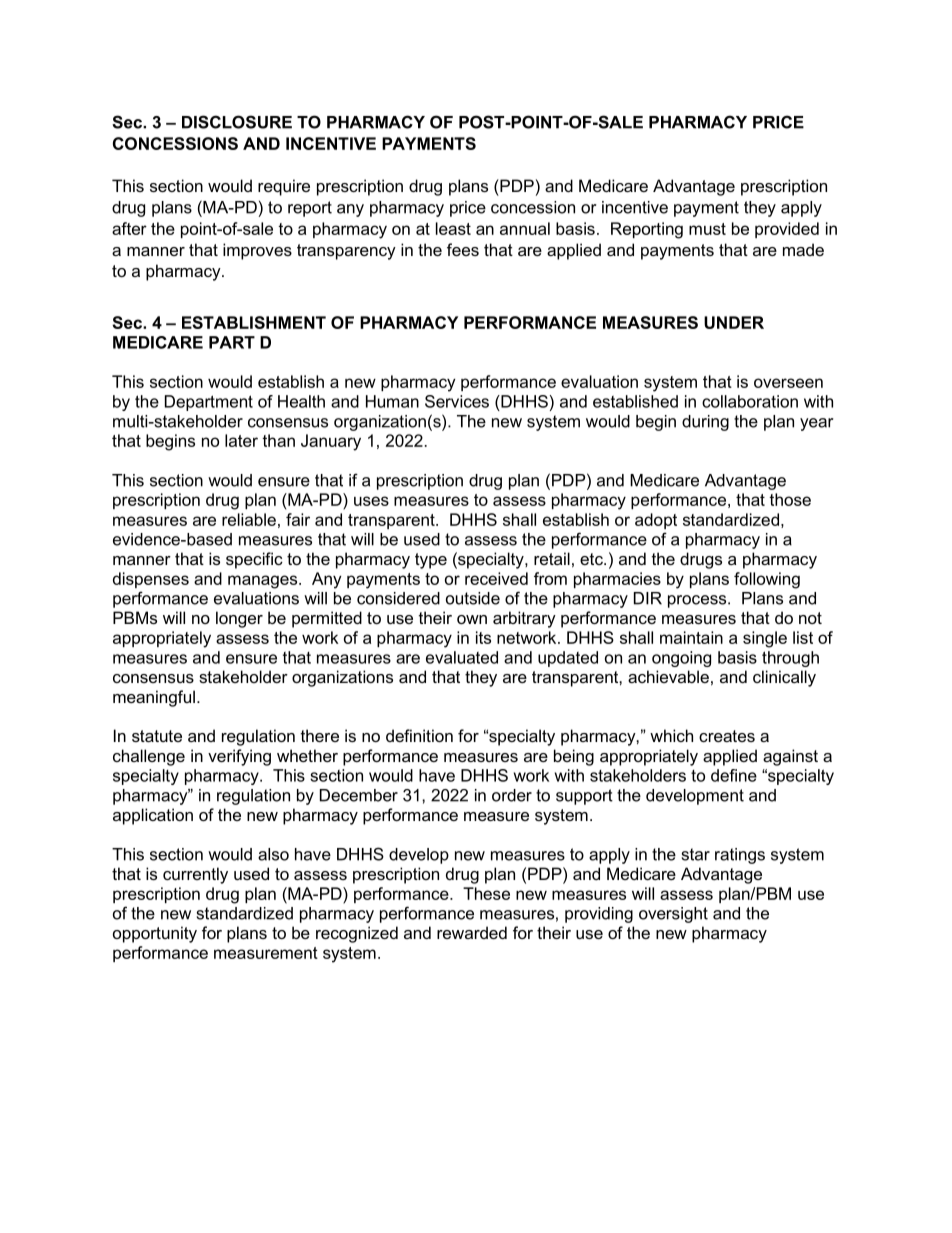 This document has width=952, height=1233. What do you see at coordinates (453, 228) in the document?
I see `least` at bounding box center [453, 228].
